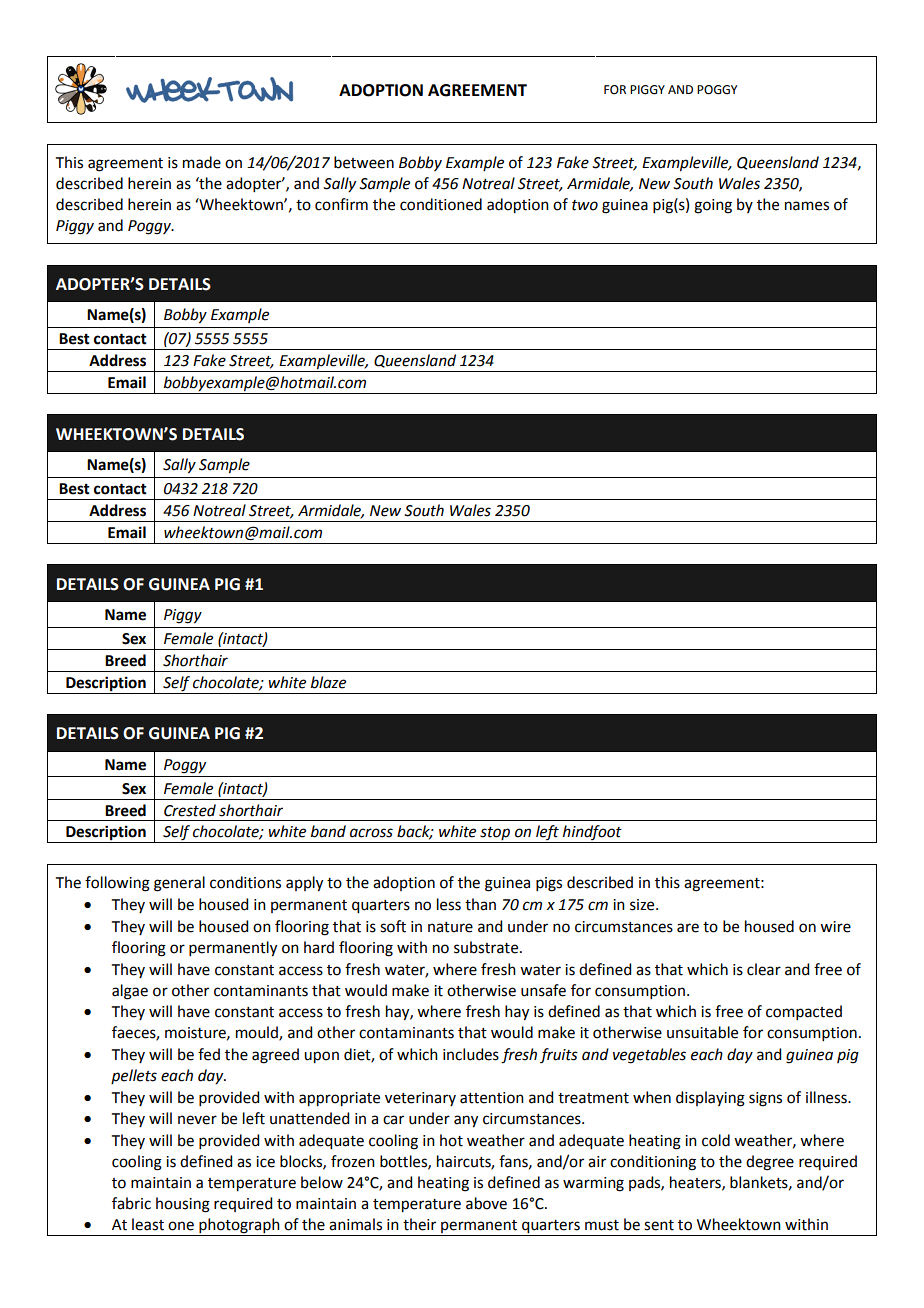 The height and width of the page is (1308, 924). I want to click on across, so click(371, 833).
